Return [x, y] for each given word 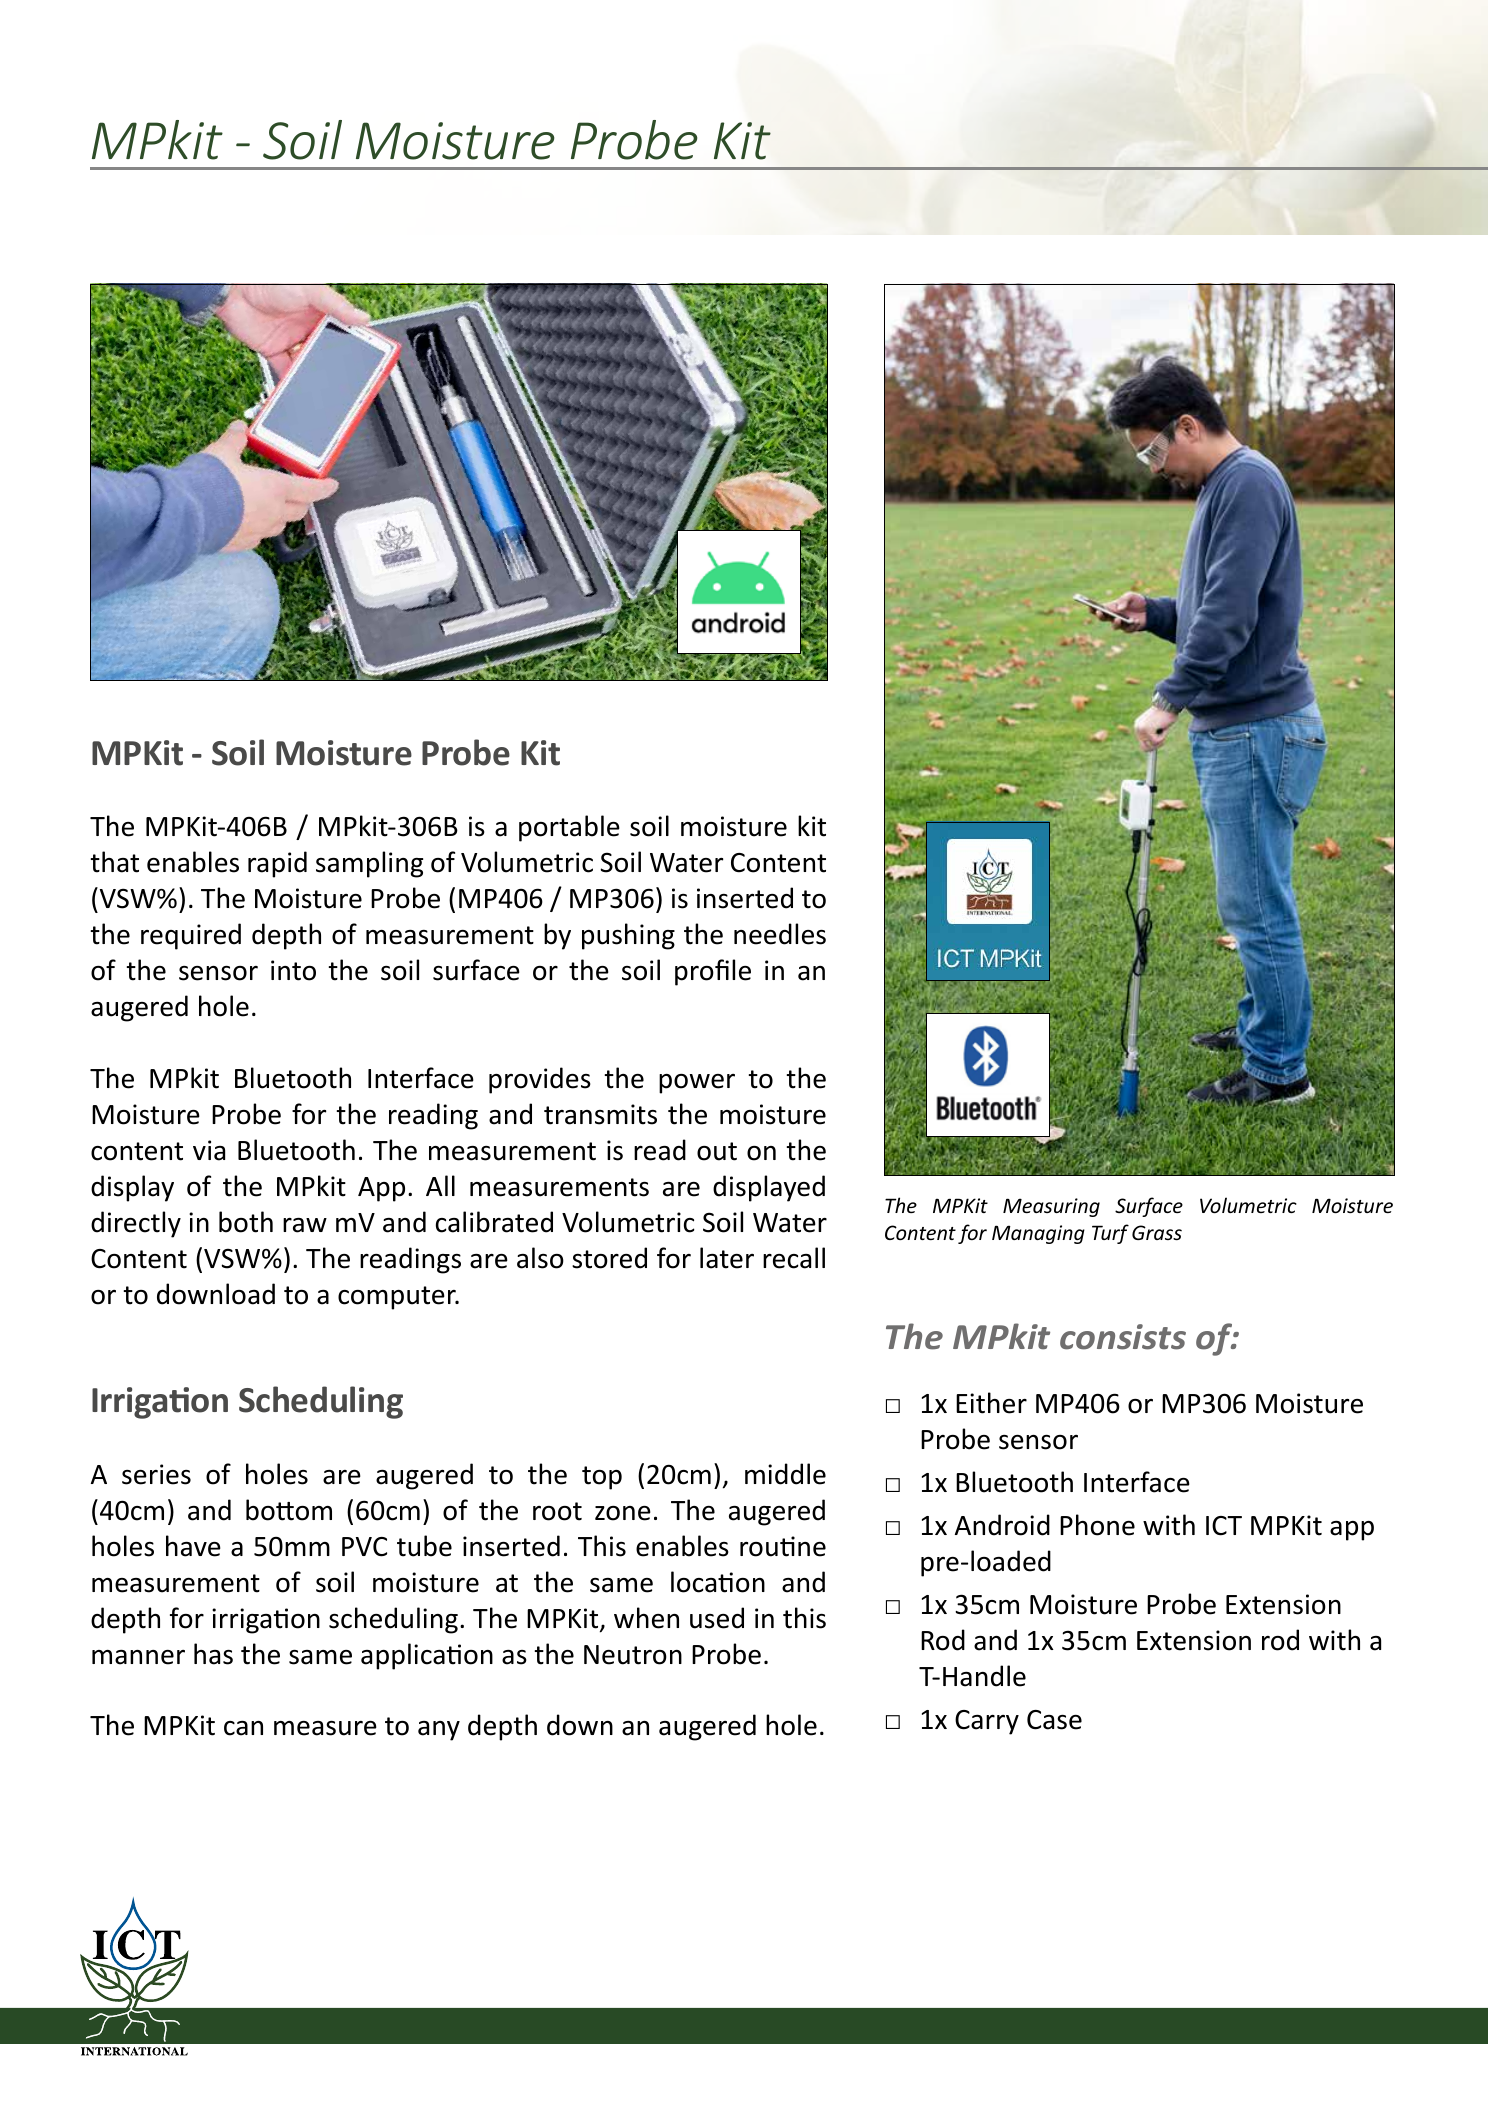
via [209, 1150]
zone [623, 1513]
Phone [1097, 1525]
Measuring [1051, 1207]
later [727, 1258]
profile [713, 972]
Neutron [633, 1655]
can [243, 1728]
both [246, 1222]
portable [569, 828]
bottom [289, 1510]
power [697, 1084]
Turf [1110, 1234]
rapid [277, 864]
